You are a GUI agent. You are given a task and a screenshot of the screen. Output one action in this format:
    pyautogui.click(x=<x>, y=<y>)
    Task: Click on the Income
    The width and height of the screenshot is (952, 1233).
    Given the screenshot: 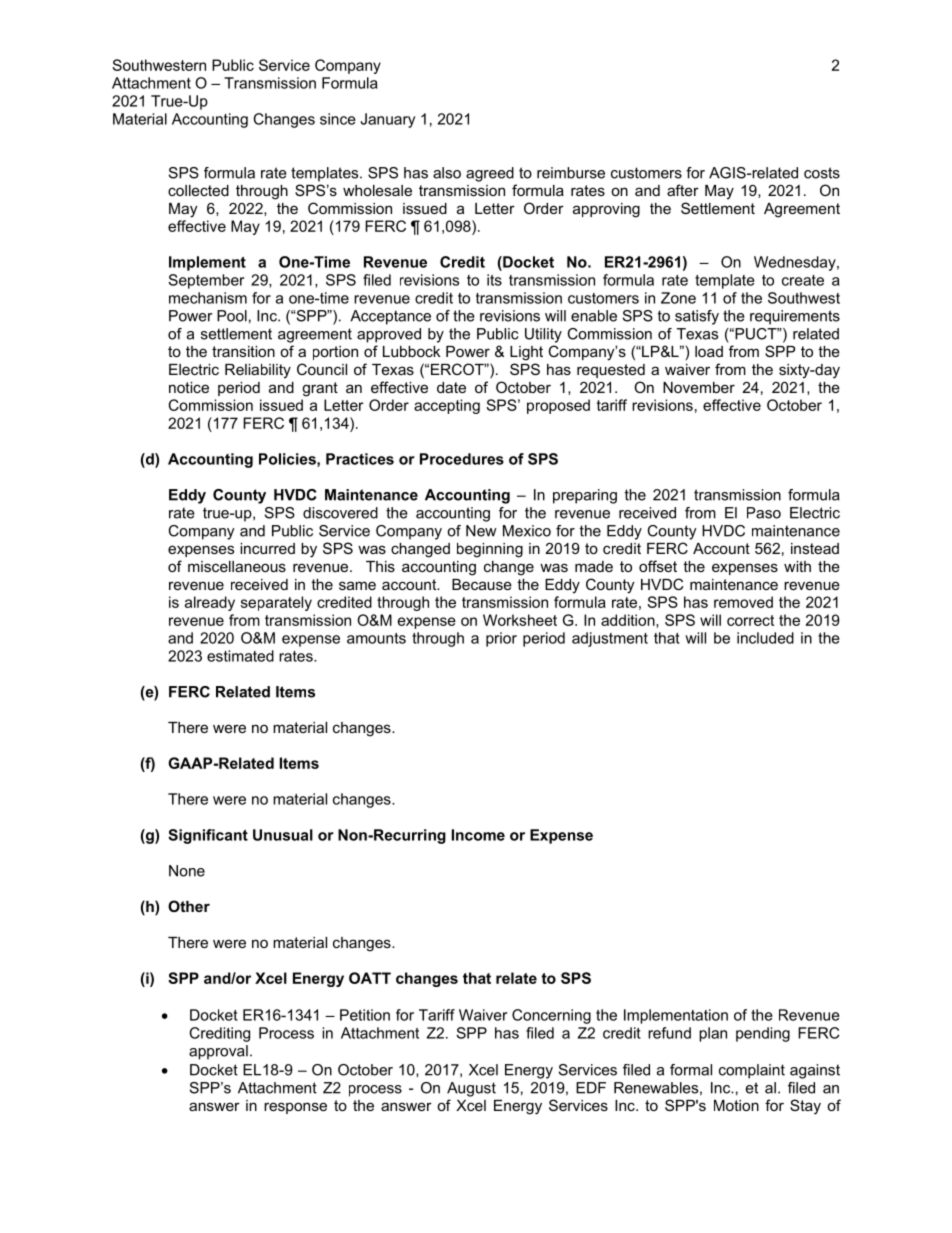 What is the action you would take?
    pyautogui.click(x=478, y=835)
